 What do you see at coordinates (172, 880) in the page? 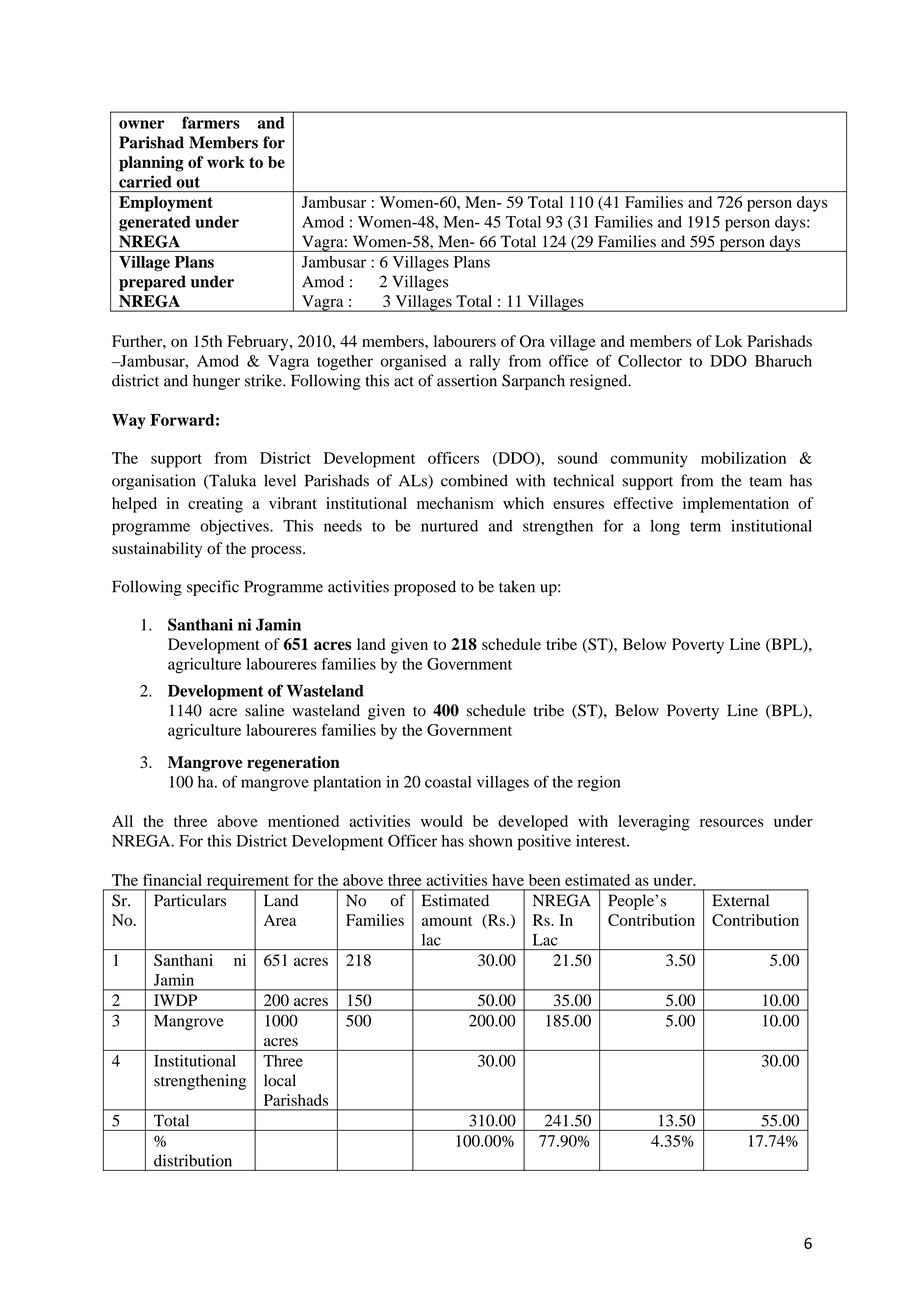
I see `financial` at bounding box center [172, 880].
